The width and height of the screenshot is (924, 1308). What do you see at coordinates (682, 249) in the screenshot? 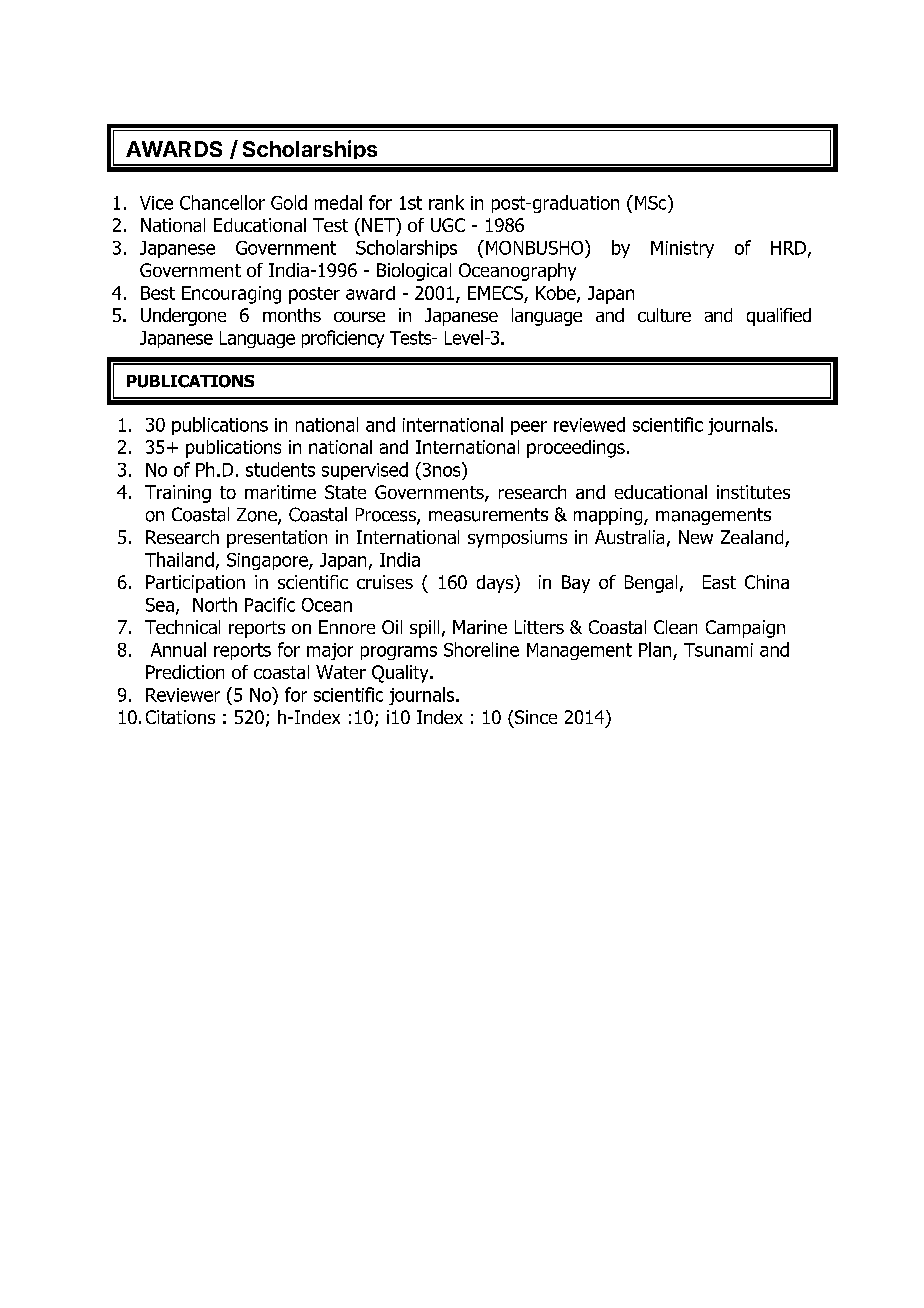
I see `Ministry` at bounding box center [682, 249].
